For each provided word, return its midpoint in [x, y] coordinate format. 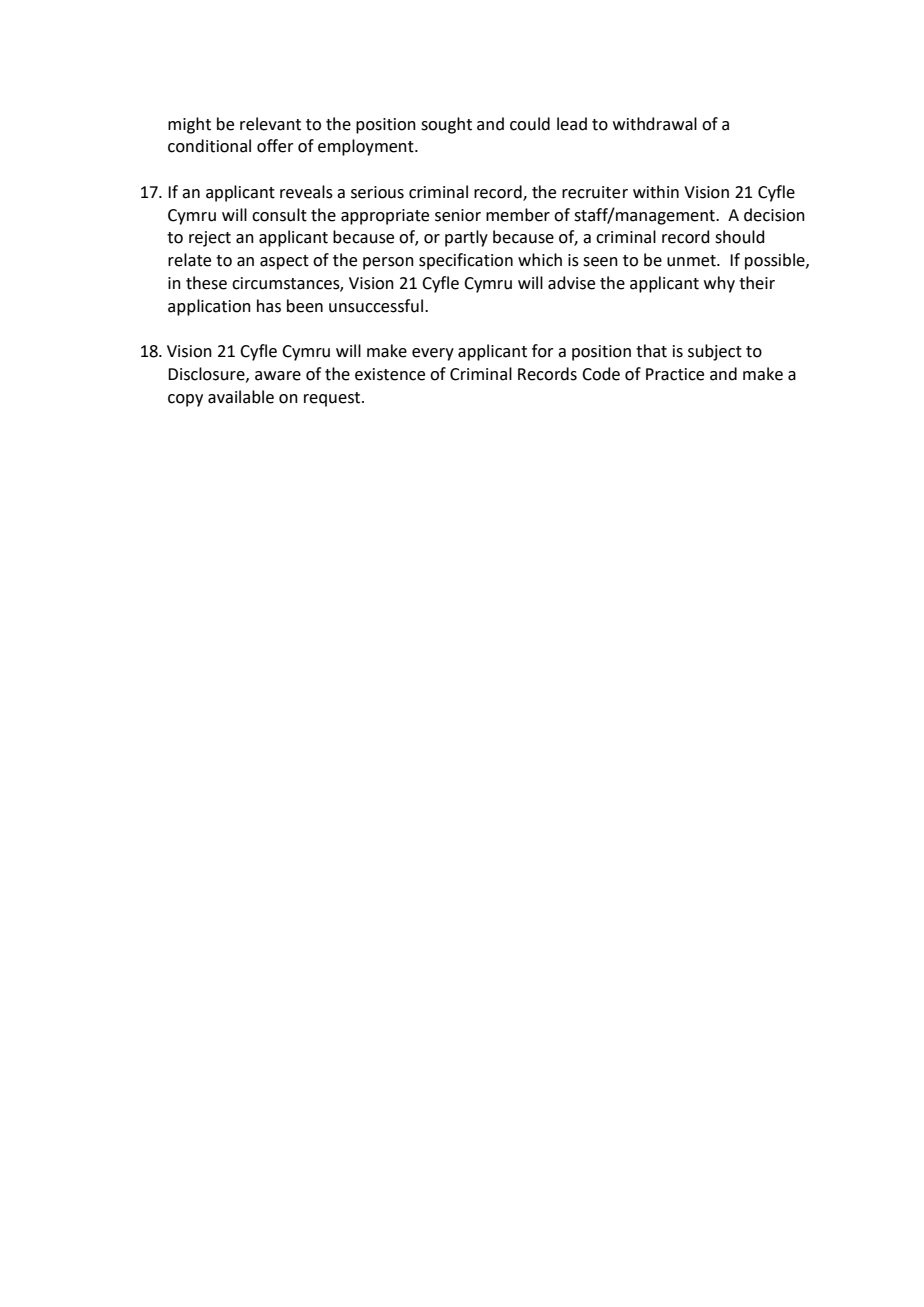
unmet [692, 261]
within [656, 192]
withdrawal [655, 124]
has [269, 306]
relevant [270, 124]
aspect [284, 262]
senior [458, 215]
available [241, 397]
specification [466, 261]
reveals [306, 192]
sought [446, 125]
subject [715, 352]
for [543, 351]
